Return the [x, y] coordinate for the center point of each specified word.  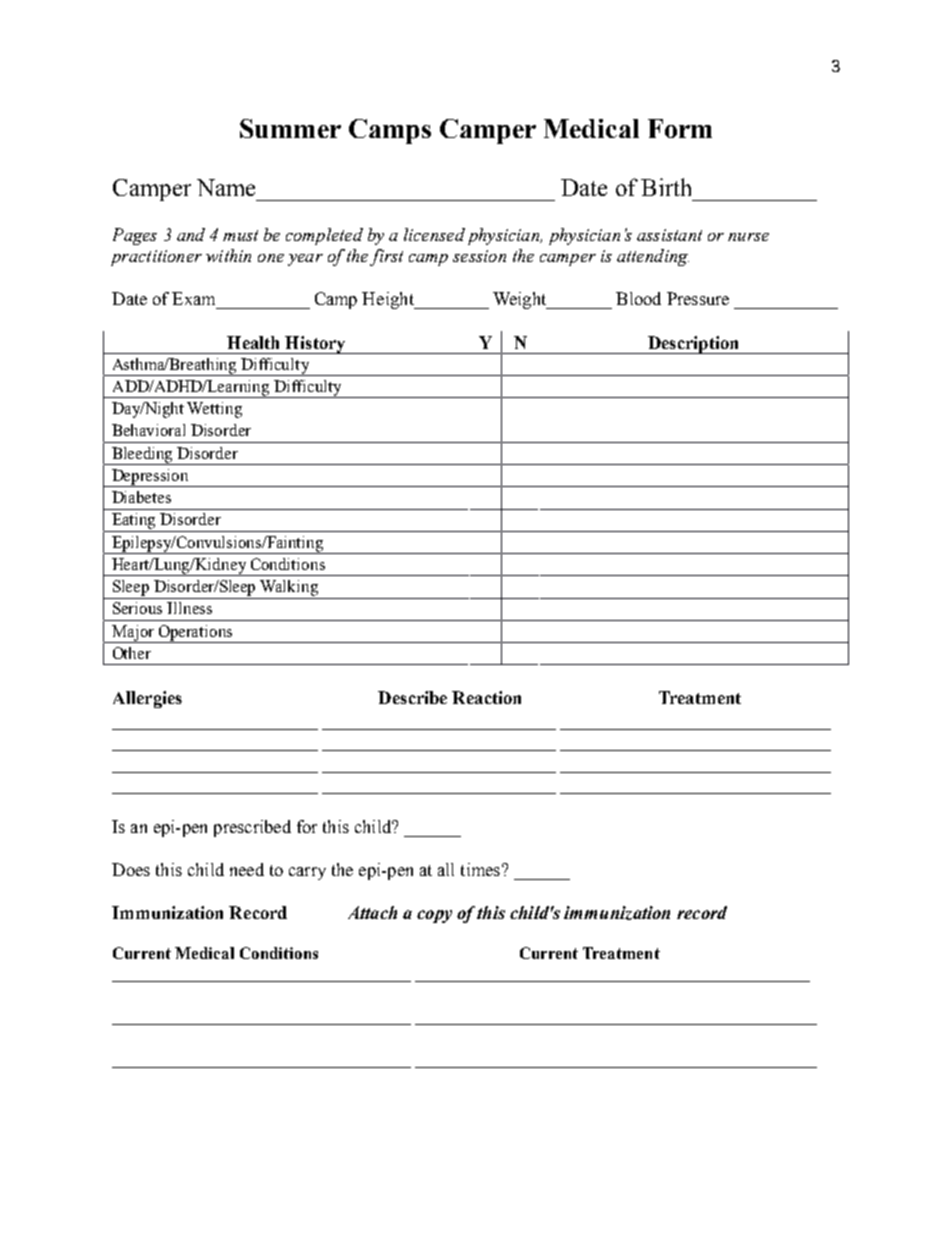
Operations [195, 634]
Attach [372, 912]
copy [434, 916]
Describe [412, 697]
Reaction [486, 697]
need [247, 869]
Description [694, 345]
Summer [290, 128]
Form [680, 128]
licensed [434, 234]
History [315, 345]
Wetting [214, 410]
